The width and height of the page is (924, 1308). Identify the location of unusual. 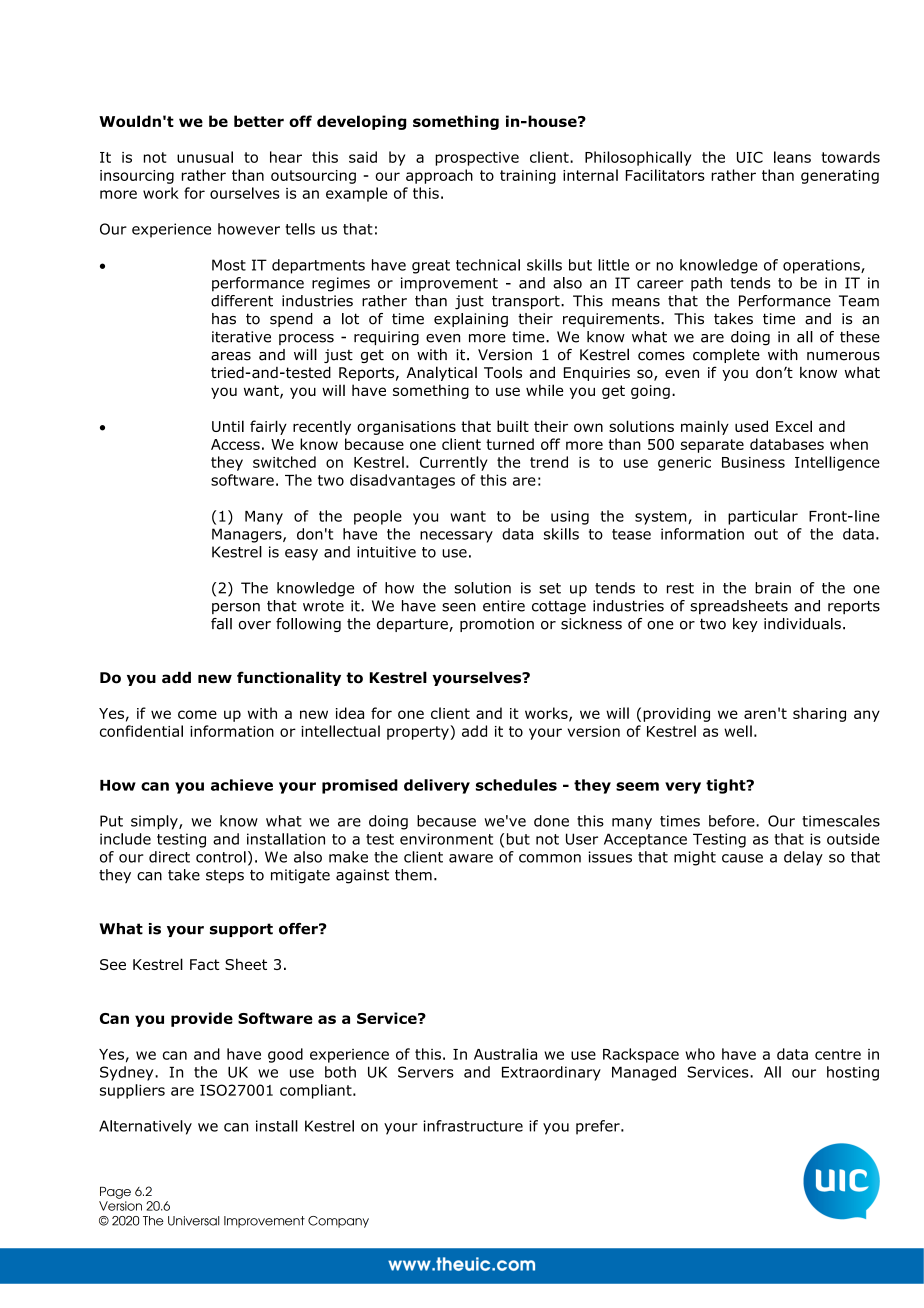
(205, 157).
